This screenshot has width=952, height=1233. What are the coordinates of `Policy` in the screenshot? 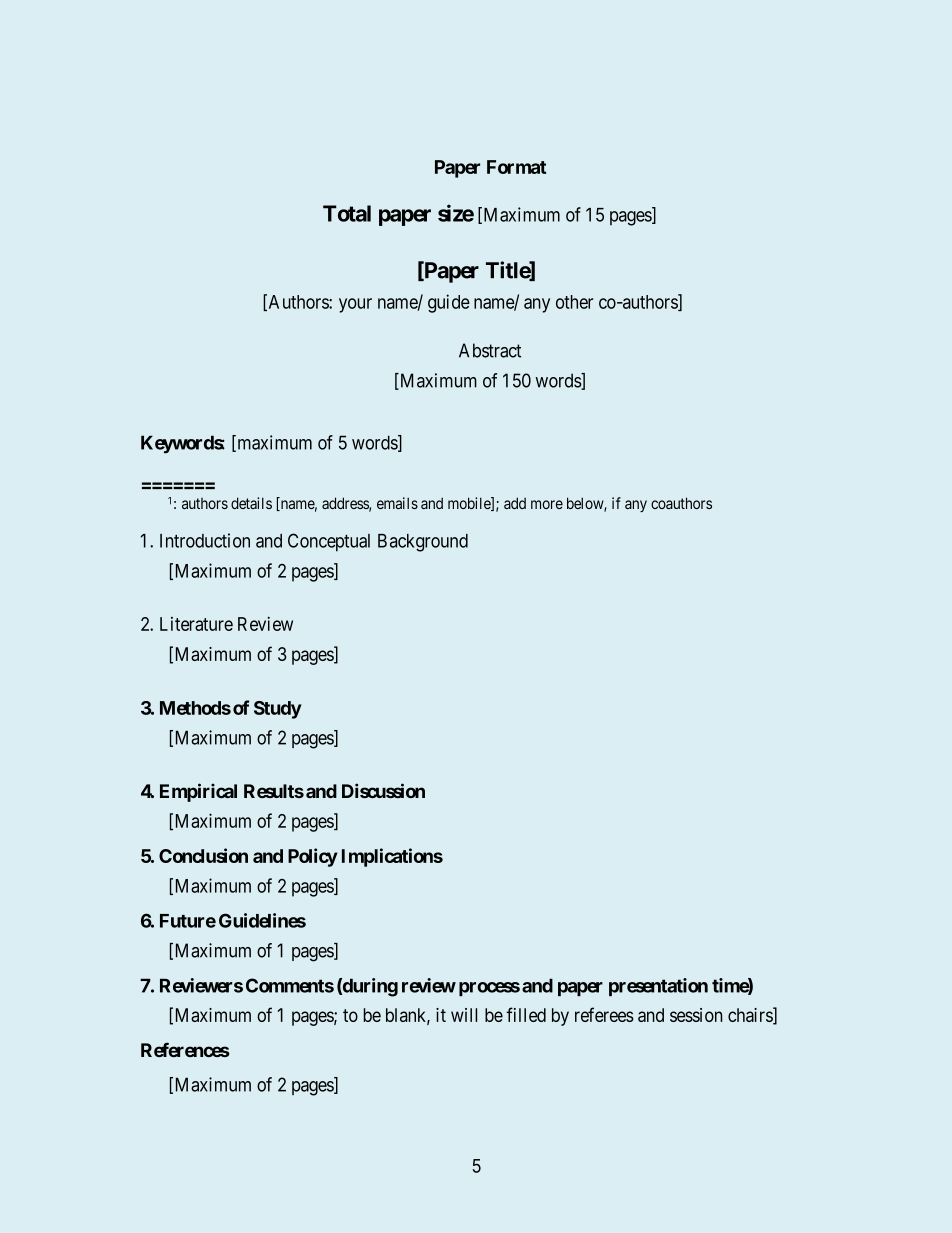 It's located at (313, 857).
